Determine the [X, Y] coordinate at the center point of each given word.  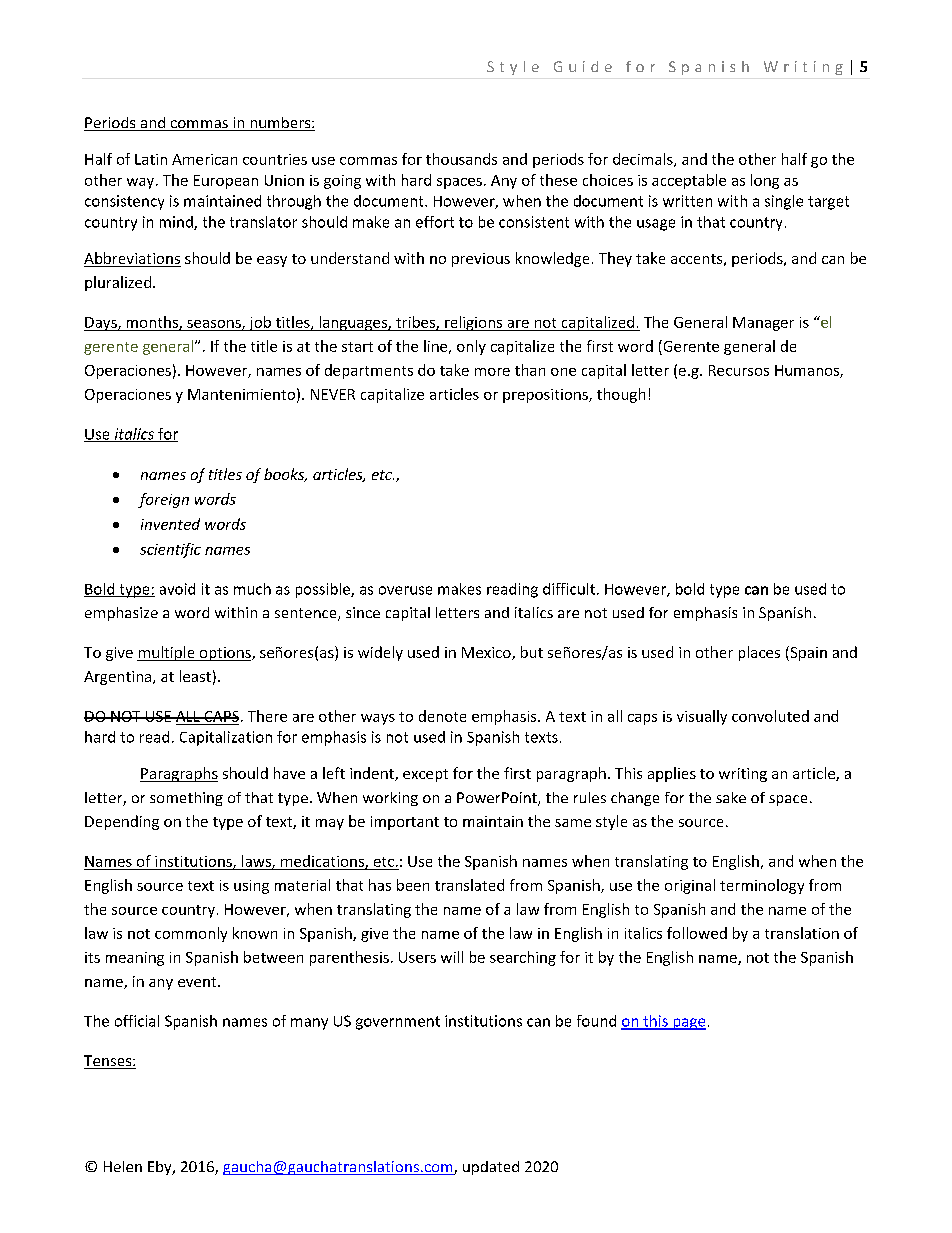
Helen [123, 1166]
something [186, 799]
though [621, 395]
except [425, 775]
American [204, 159]
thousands [461, 159]
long [765, 181]
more [492, 372]
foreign [163, 500]
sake [731, 797]
